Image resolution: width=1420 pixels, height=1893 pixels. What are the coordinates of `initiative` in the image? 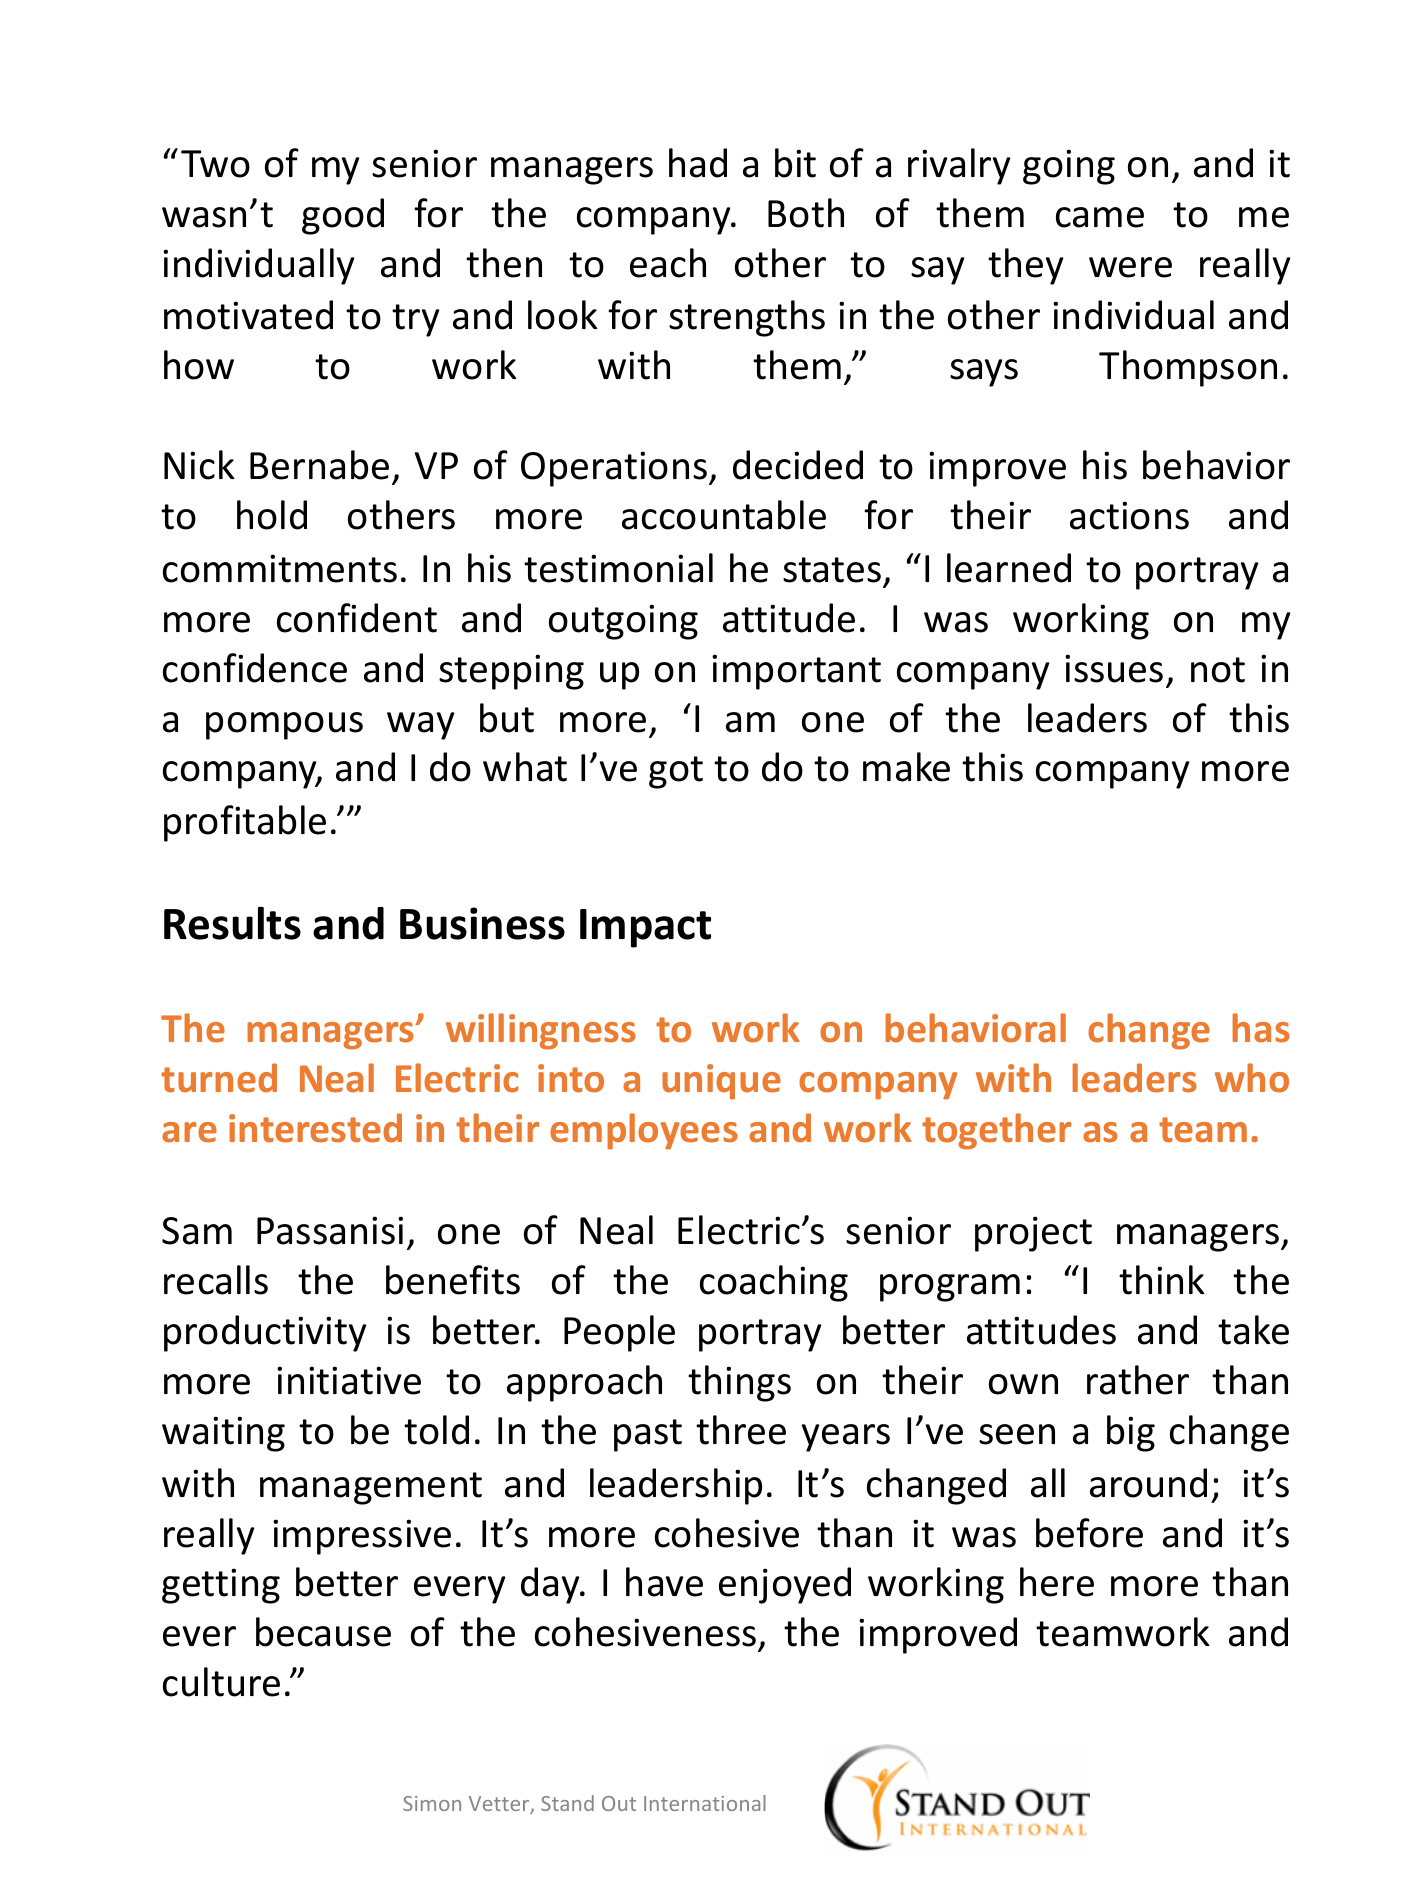 It's located at (349, 1380).
